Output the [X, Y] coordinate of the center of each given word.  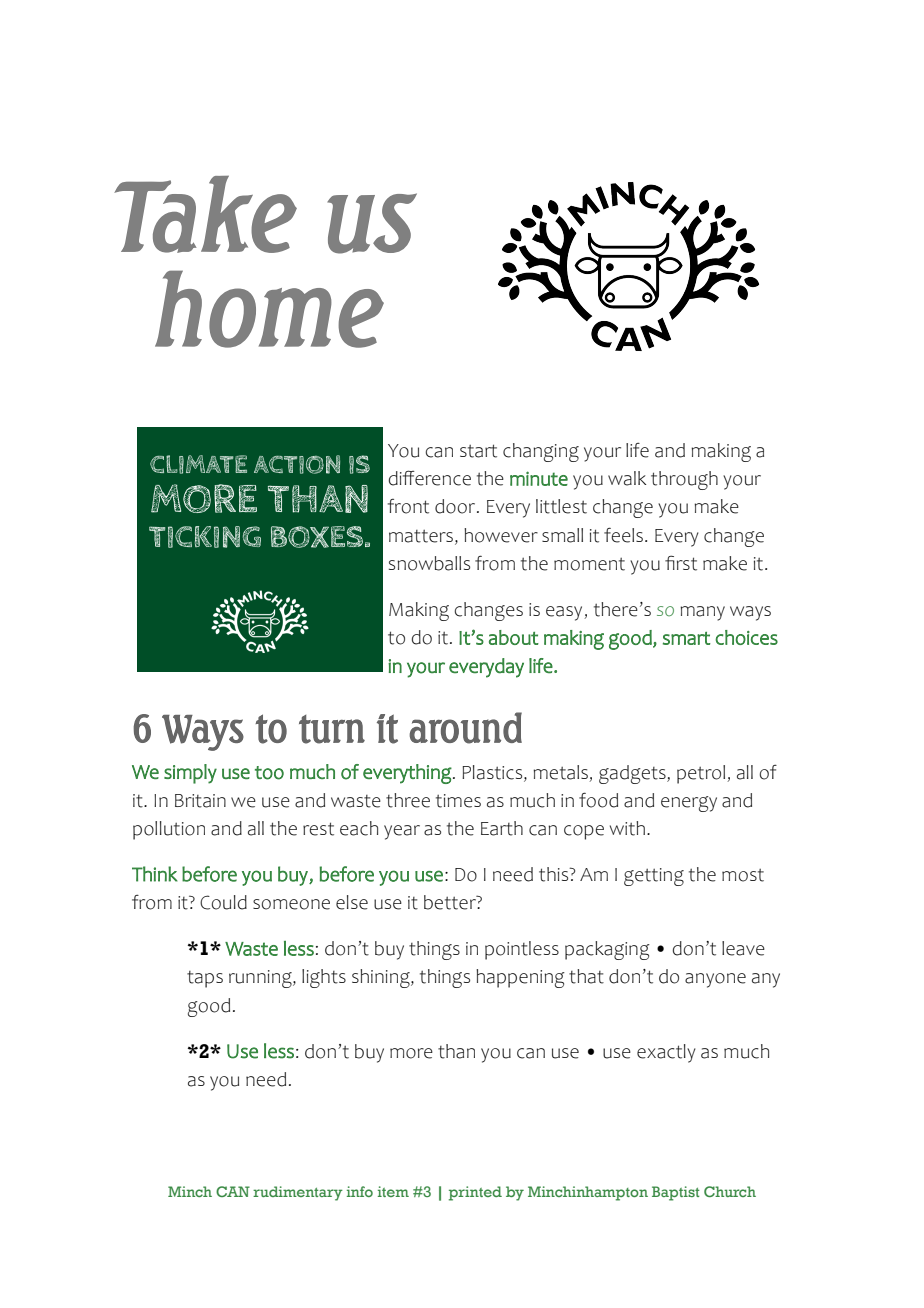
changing [541, 452]
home [269, 309]
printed [475, 1193]
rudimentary [298, 1193]
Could [223, 902]
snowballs [429, 563]
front [408, 506]
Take [206, 214]
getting [654, 877]
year [402, 832]
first [681, 563]
